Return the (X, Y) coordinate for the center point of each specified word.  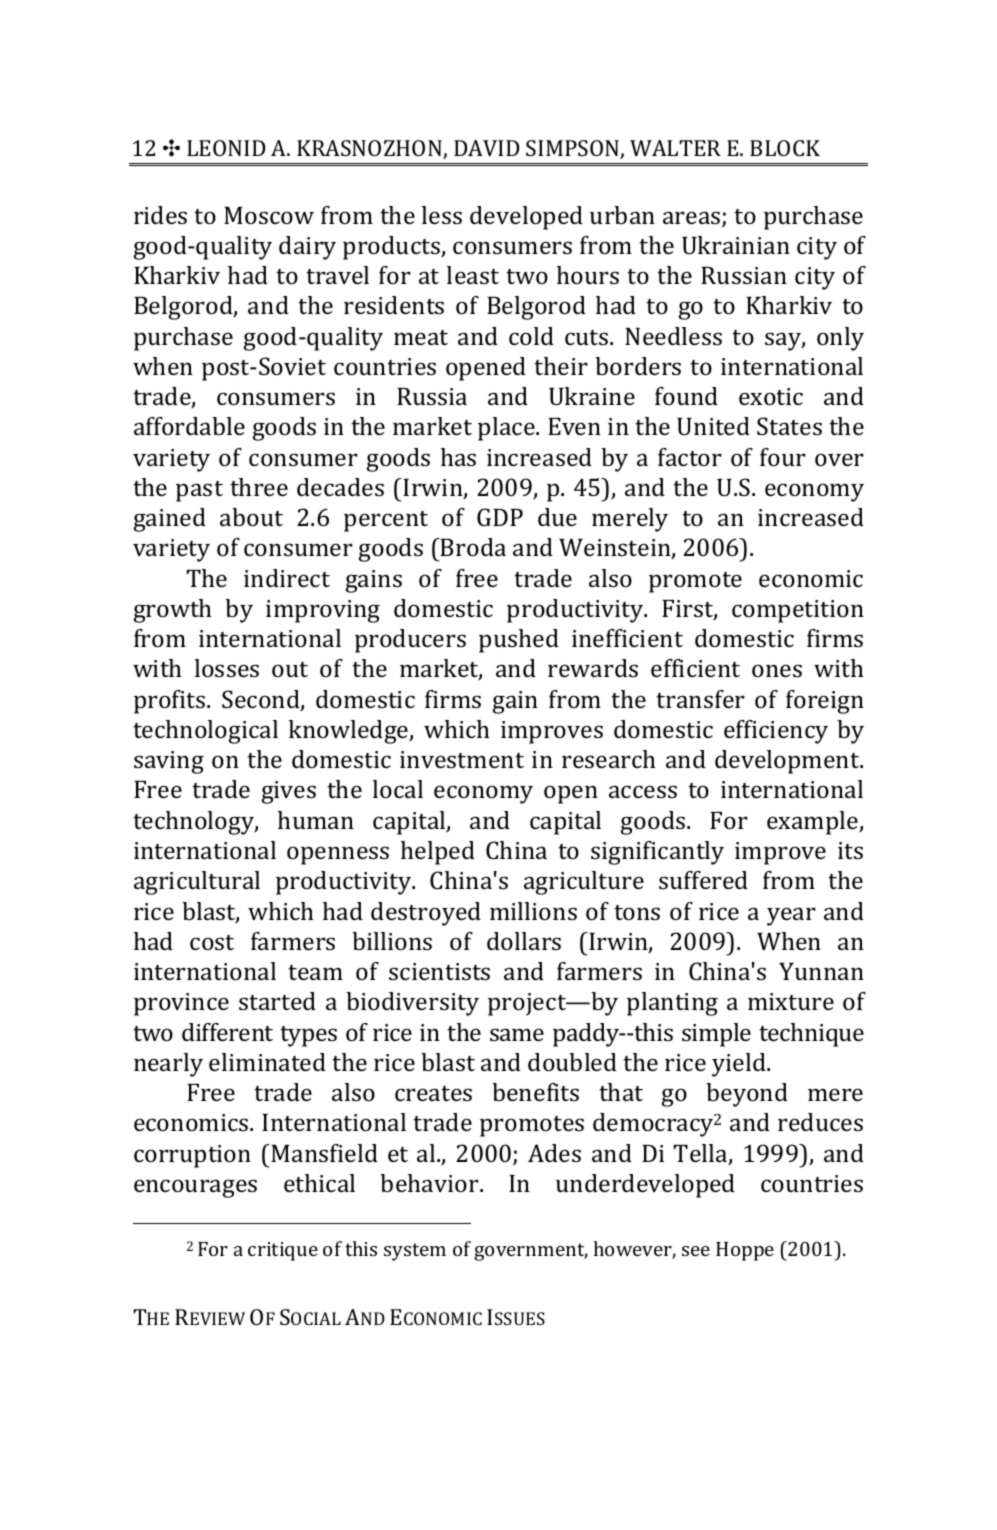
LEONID (226, 148)
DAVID (486, 148)
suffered (703, 880)
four (783, 457)
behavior (430, 1183)
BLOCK (785, 148)
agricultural (197, 883)
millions (533, 911)
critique (283, 1251)
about (251, 517)
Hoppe (745, 1251)
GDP (500, 517)
